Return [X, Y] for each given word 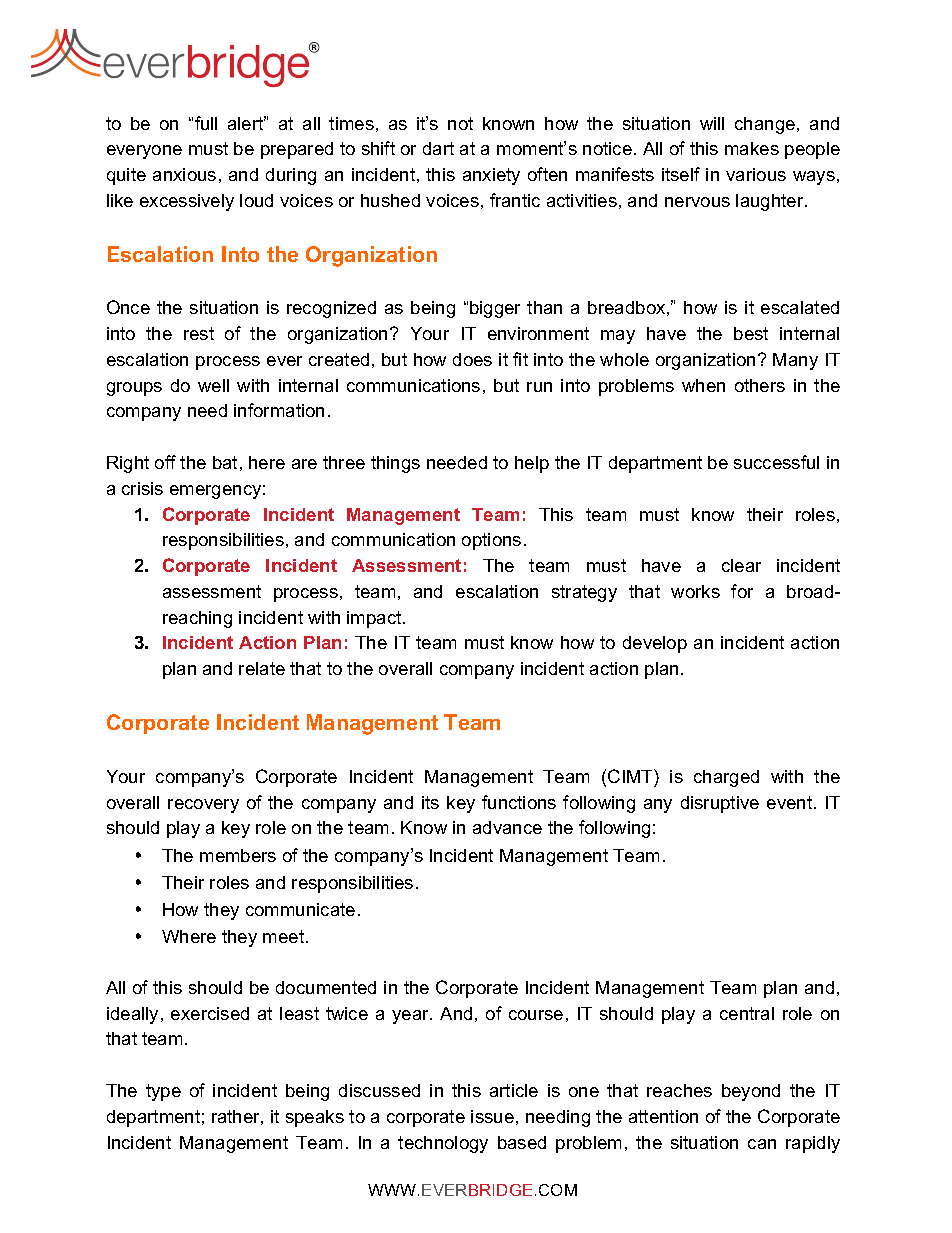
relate [262, 668]
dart [438, 148]
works [695, 591]
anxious [184, 174]
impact [375, 619]
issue [492, 1116]
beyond [751, 1092]
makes [752, 148]
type [163, 1092]
